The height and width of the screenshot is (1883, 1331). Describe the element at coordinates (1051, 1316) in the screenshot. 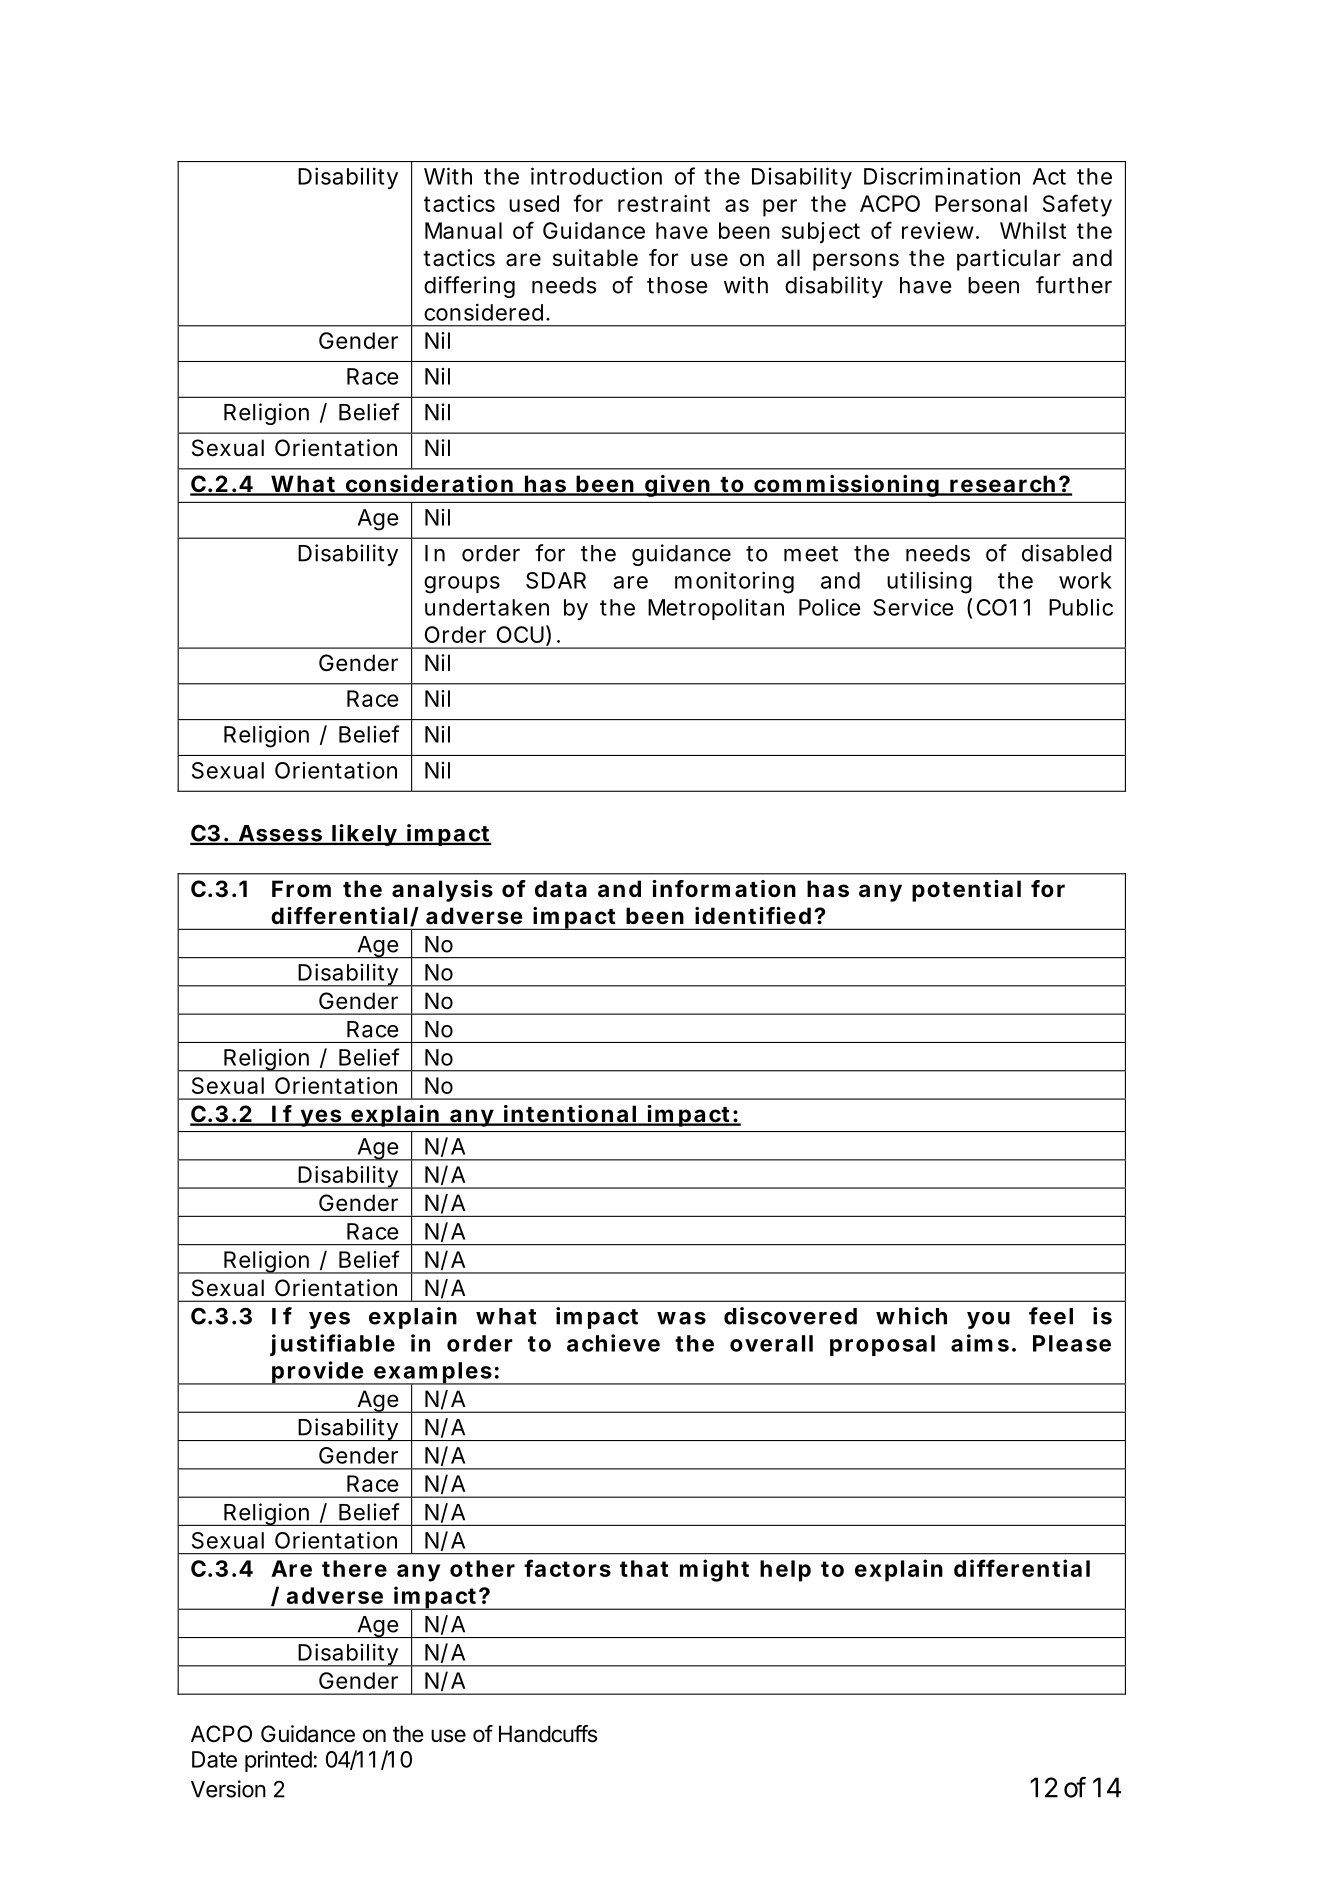

I see `feel` at that location.
